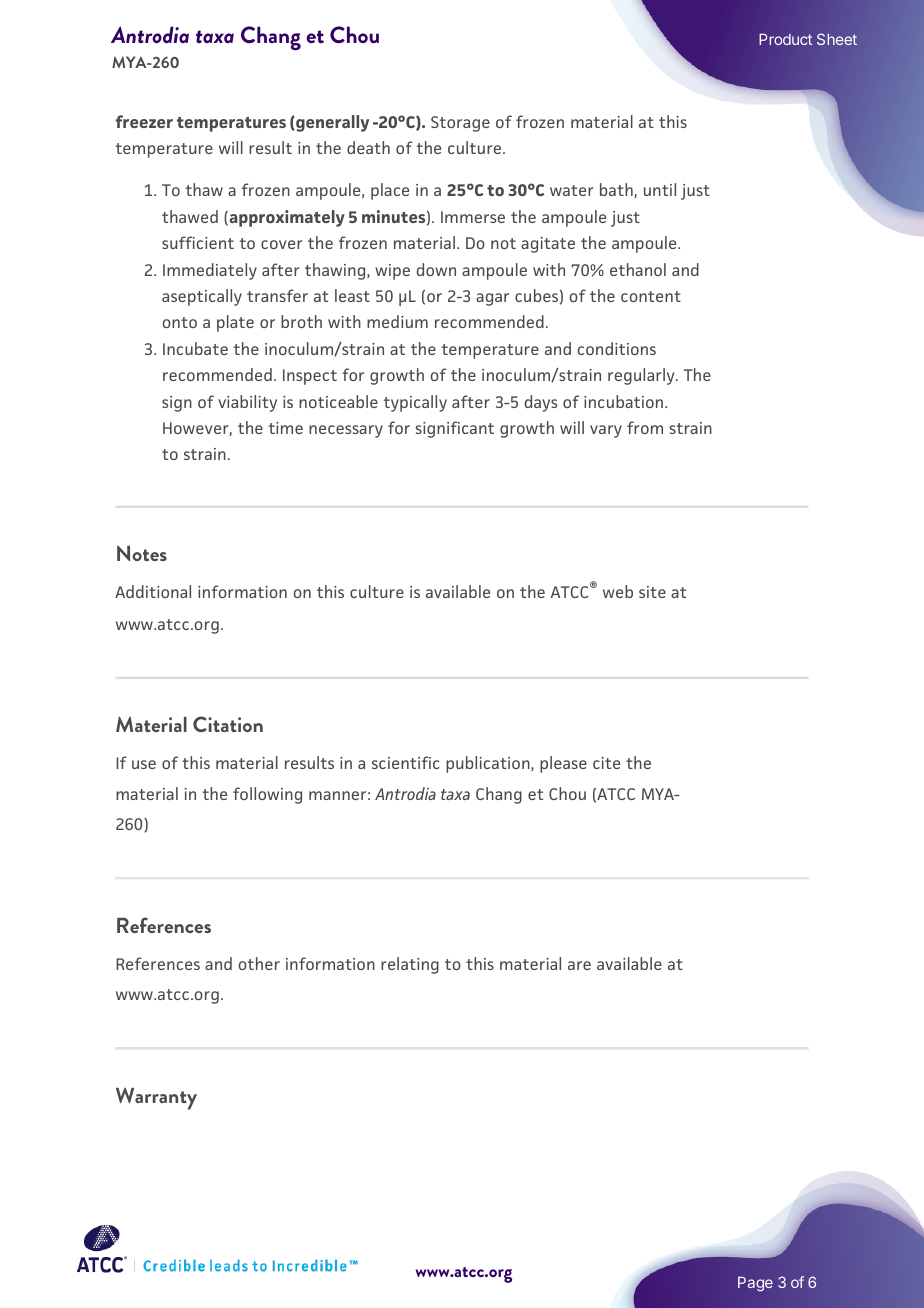 The image size is (924, 1308). I want to click on publication, so click(489, 764).
